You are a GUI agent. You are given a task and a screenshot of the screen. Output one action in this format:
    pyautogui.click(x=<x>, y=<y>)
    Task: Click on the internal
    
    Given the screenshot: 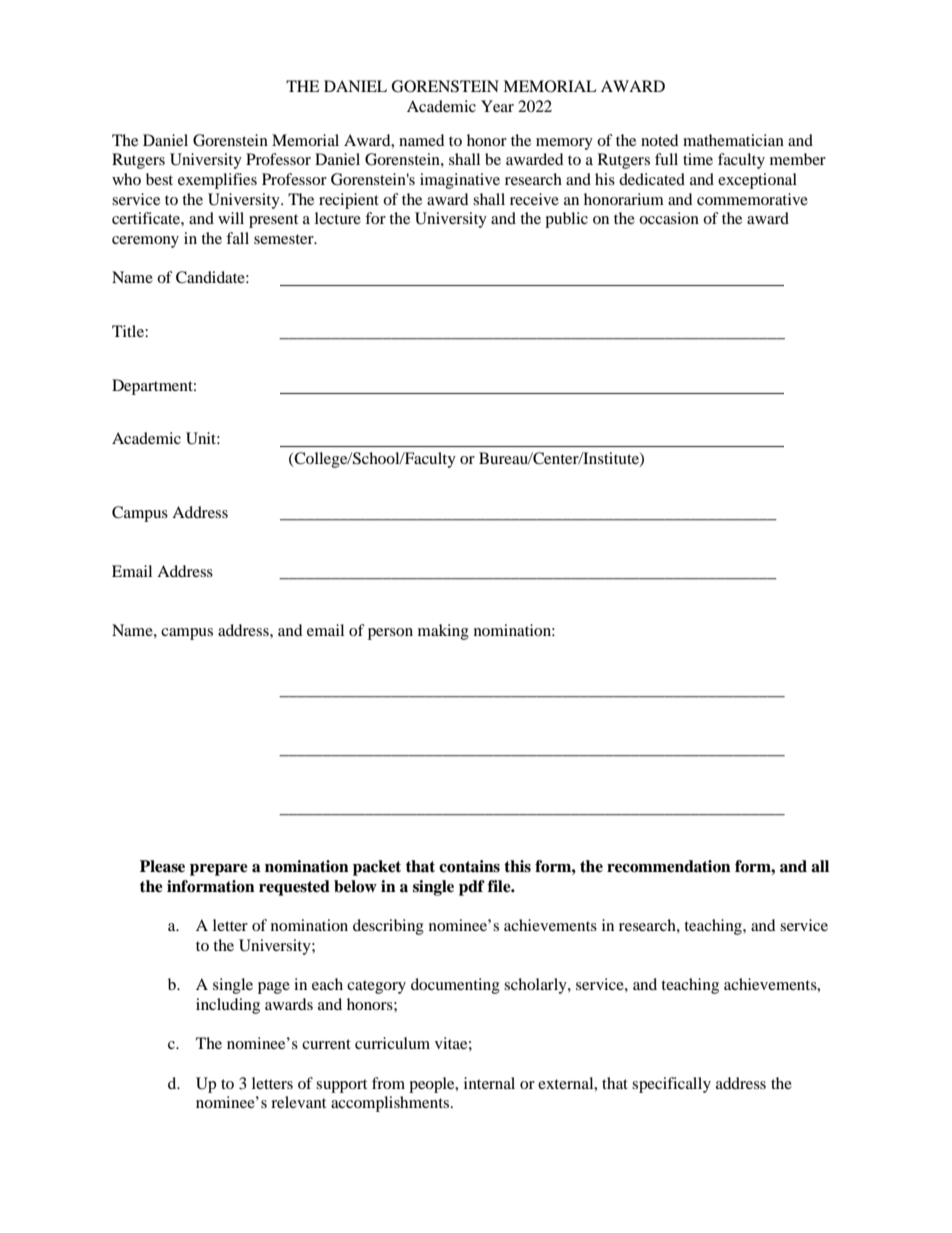 What is the action you would take?
    pyautogui.click(x=489, y=1083)
